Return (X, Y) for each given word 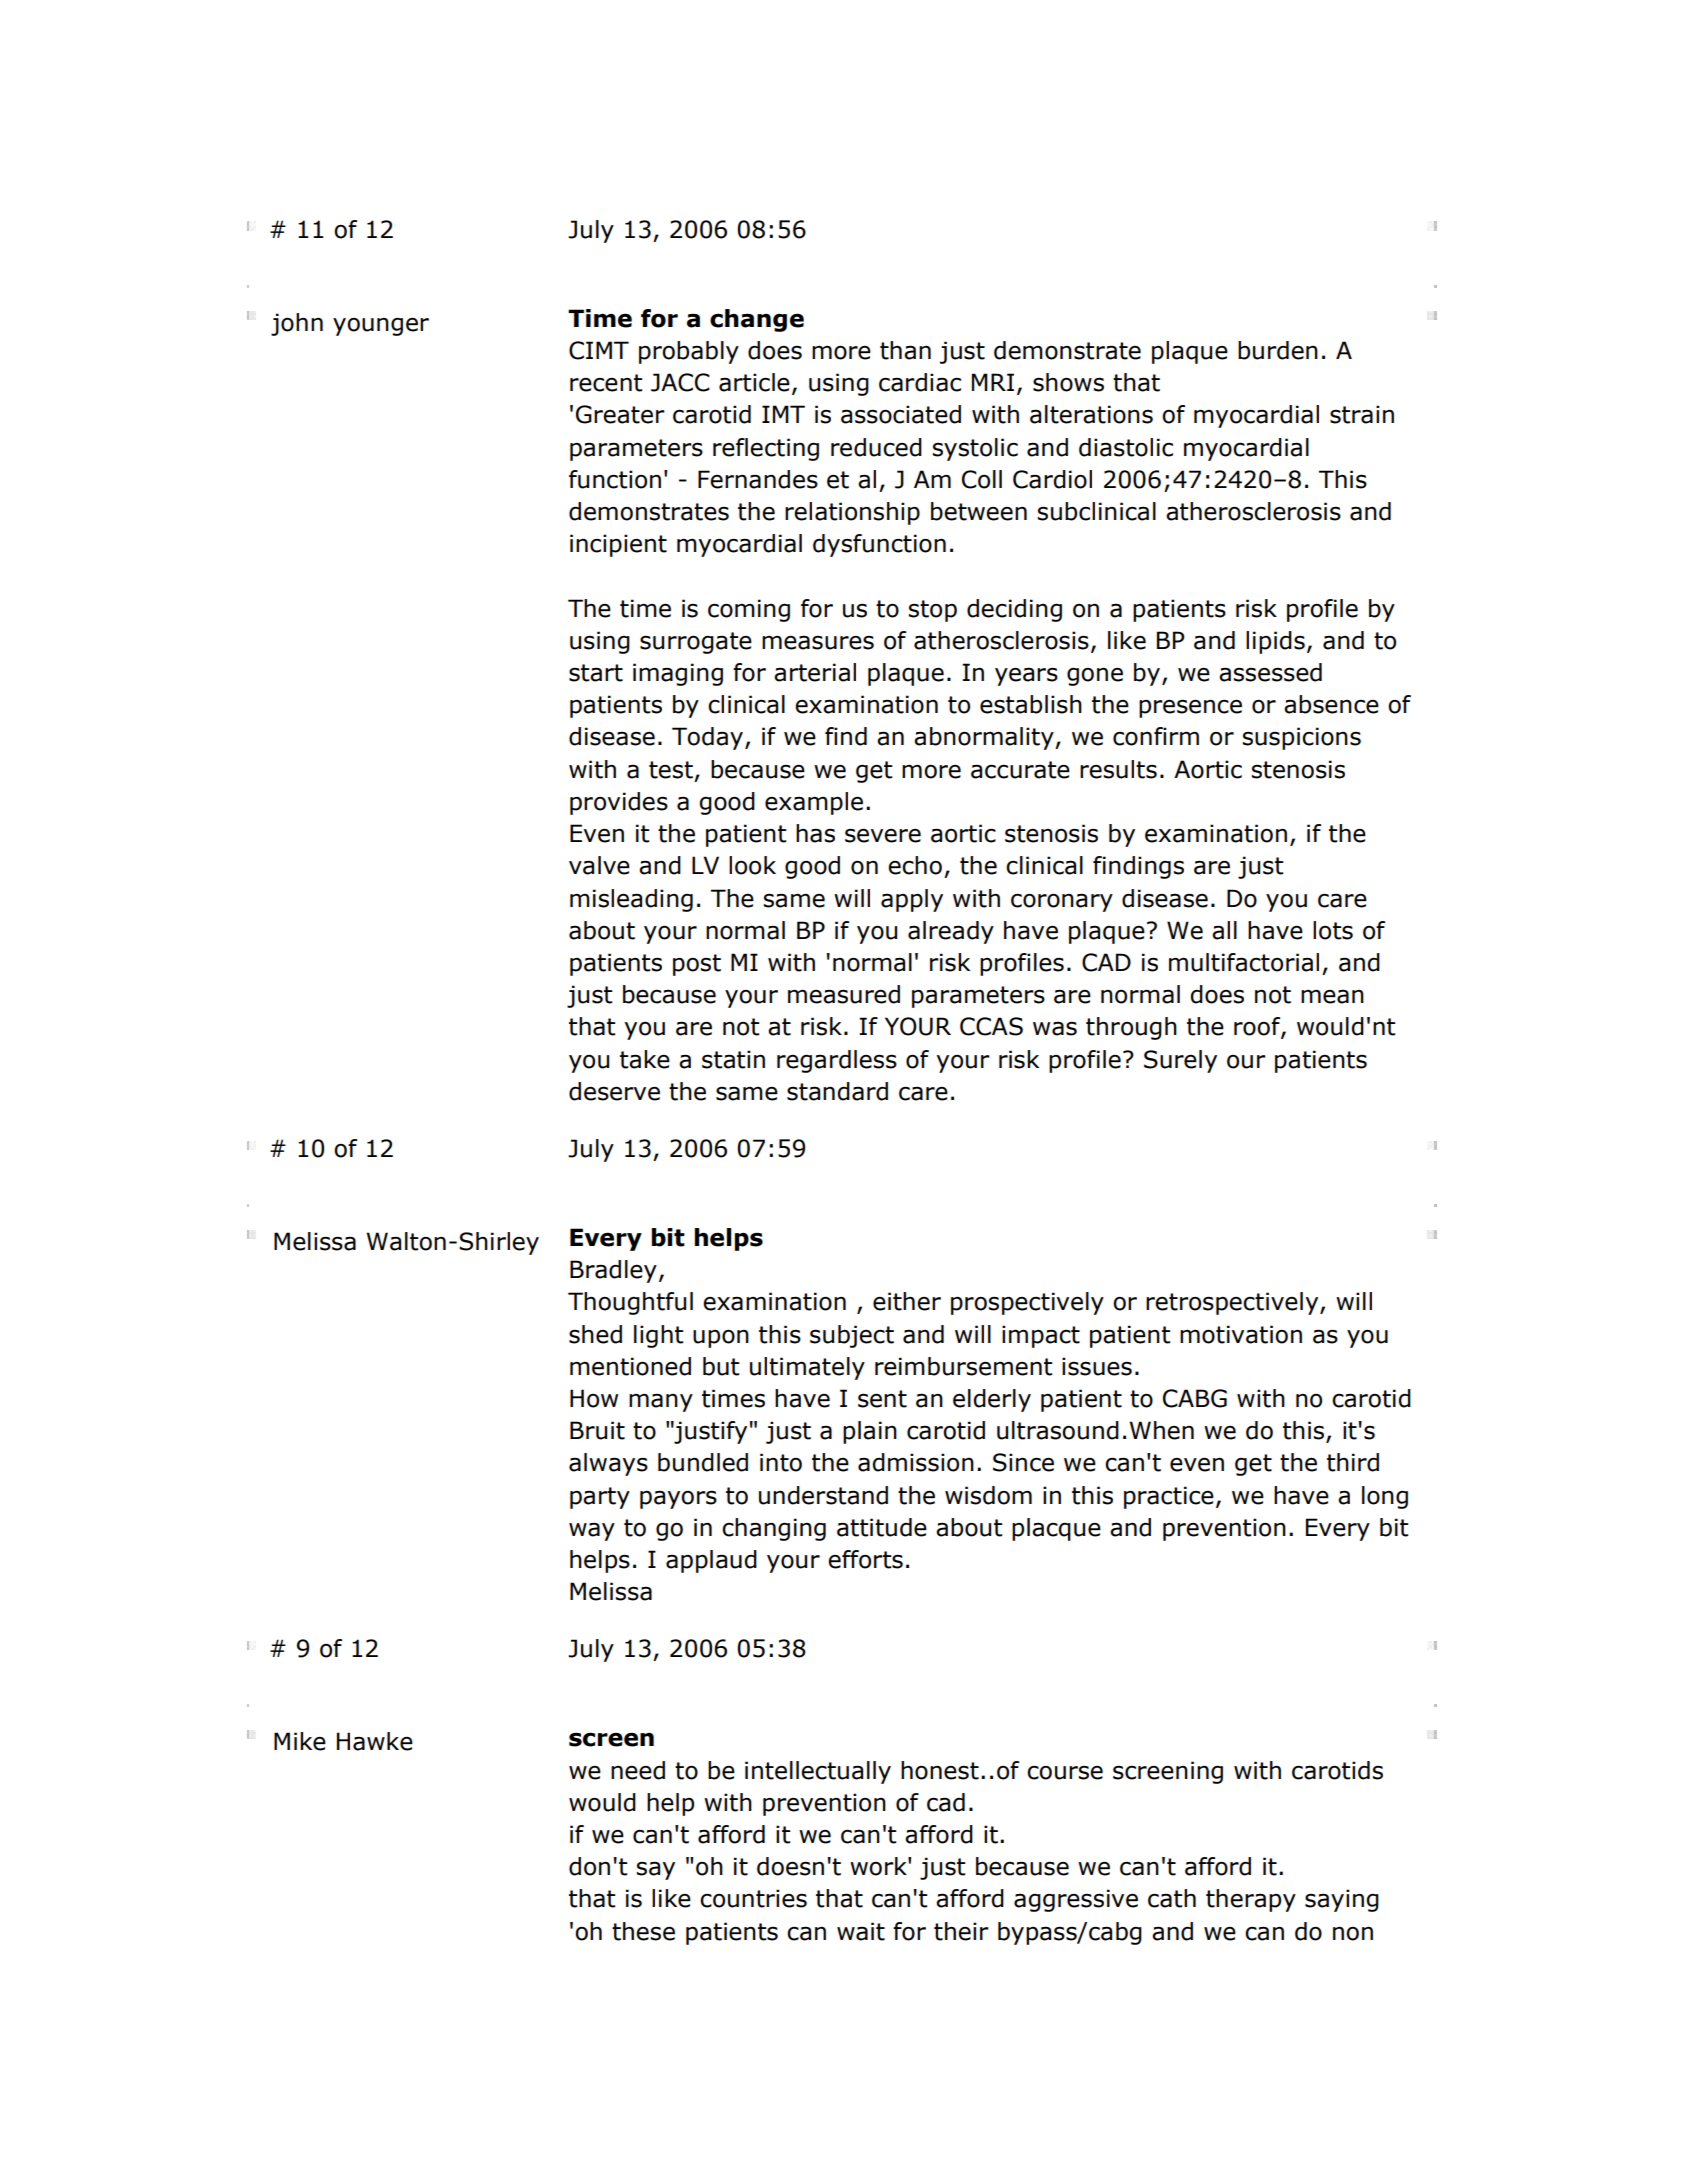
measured (844, 994)
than (905, 350)
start (596, 673)
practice (1169, 1497)
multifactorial (1244, 962)
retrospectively (1233, 1303)
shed (595, 1334)
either (907, 1301)
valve (599, 865)
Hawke (375, 1741)
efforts (865, 1559)
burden (1278, 350)
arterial (815, 672)
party (600, 1498)
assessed (1270, 672)
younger (381, 326)
